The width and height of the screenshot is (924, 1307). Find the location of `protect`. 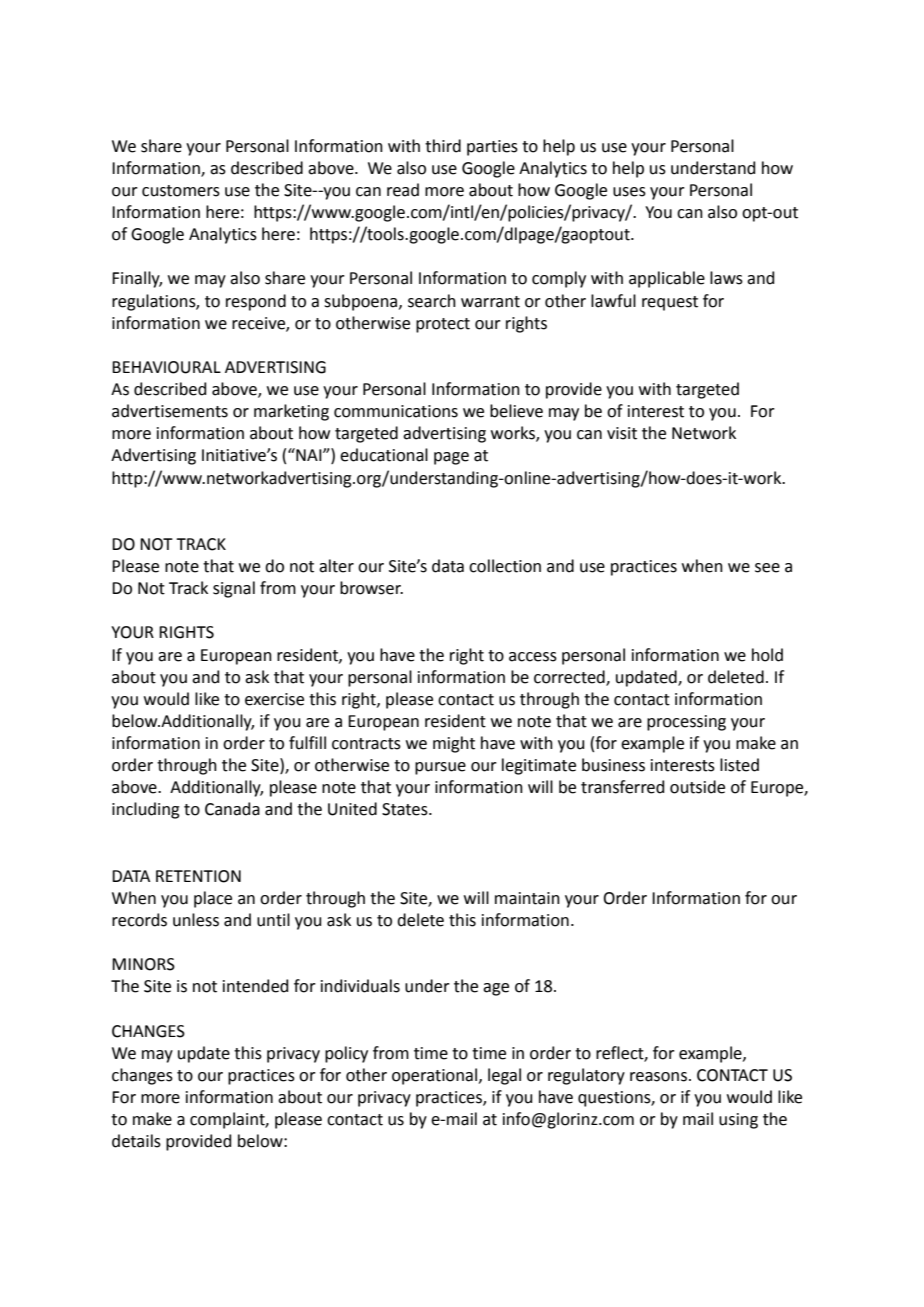

protect is located at coordinates (443, 325).
